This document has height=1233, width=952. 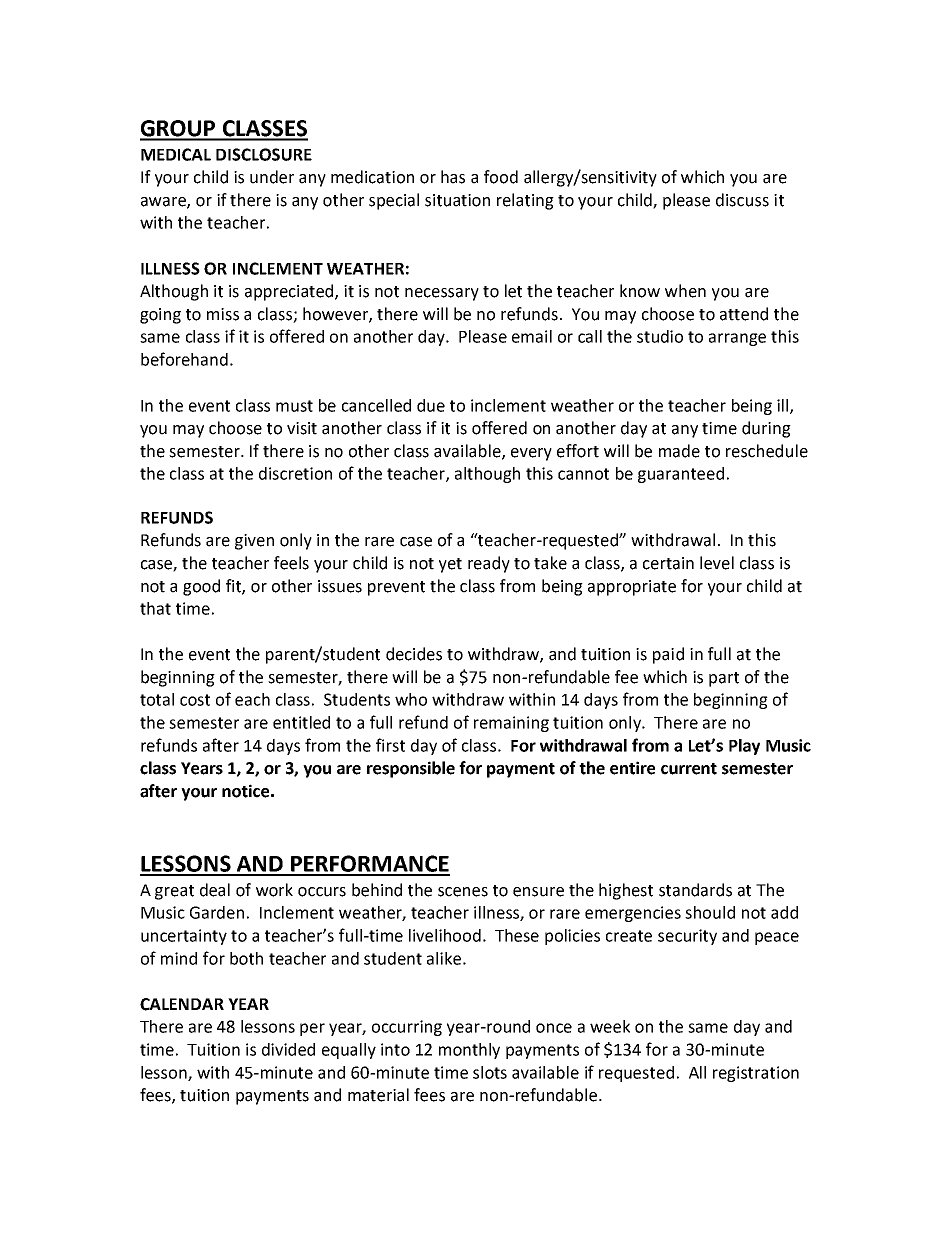 I want to click on has, so click(x=453, y=177).
